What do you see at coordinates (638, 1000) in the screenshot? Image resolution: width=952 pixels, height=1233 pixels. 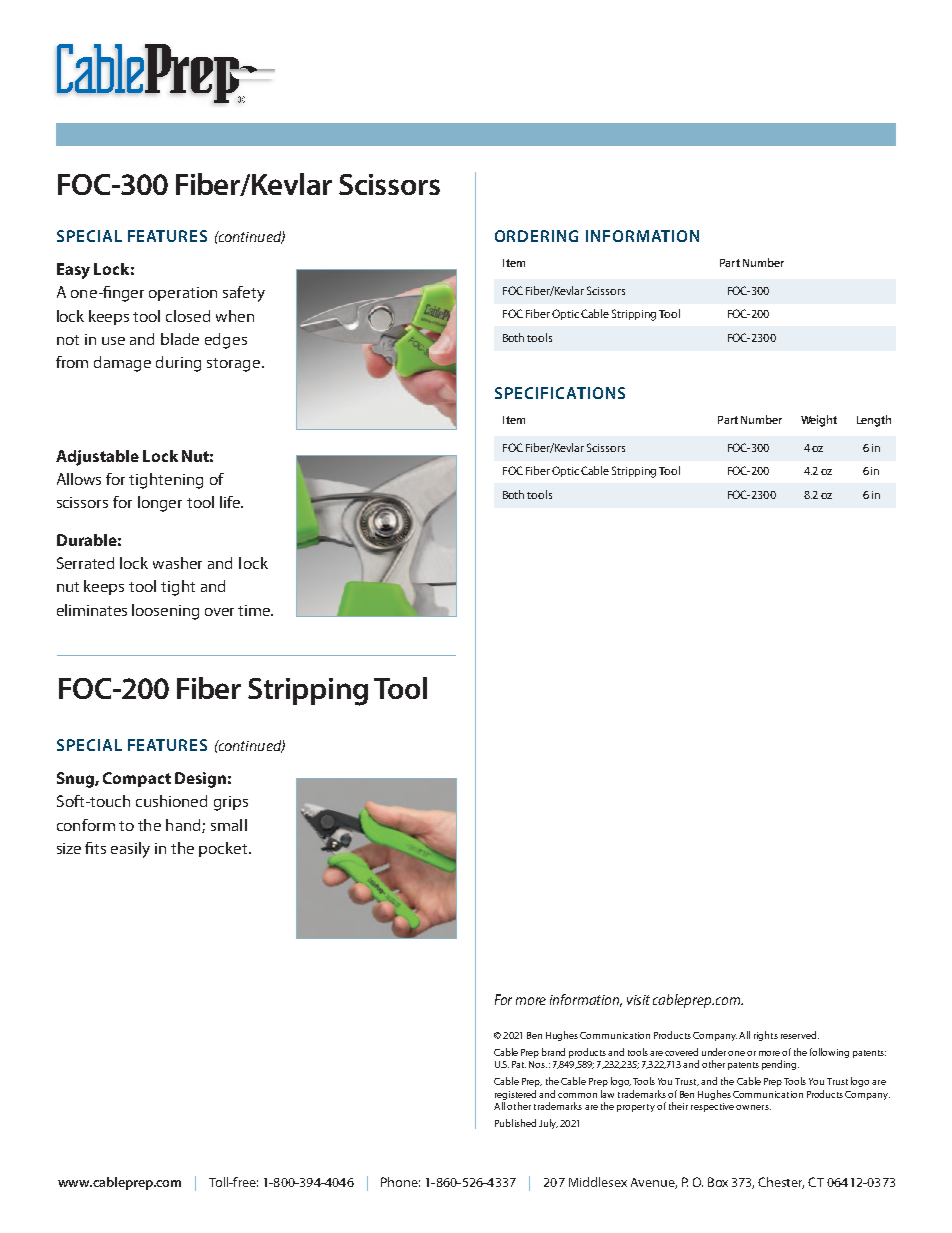 I see `visit` at bounding box center [638, 1000].
